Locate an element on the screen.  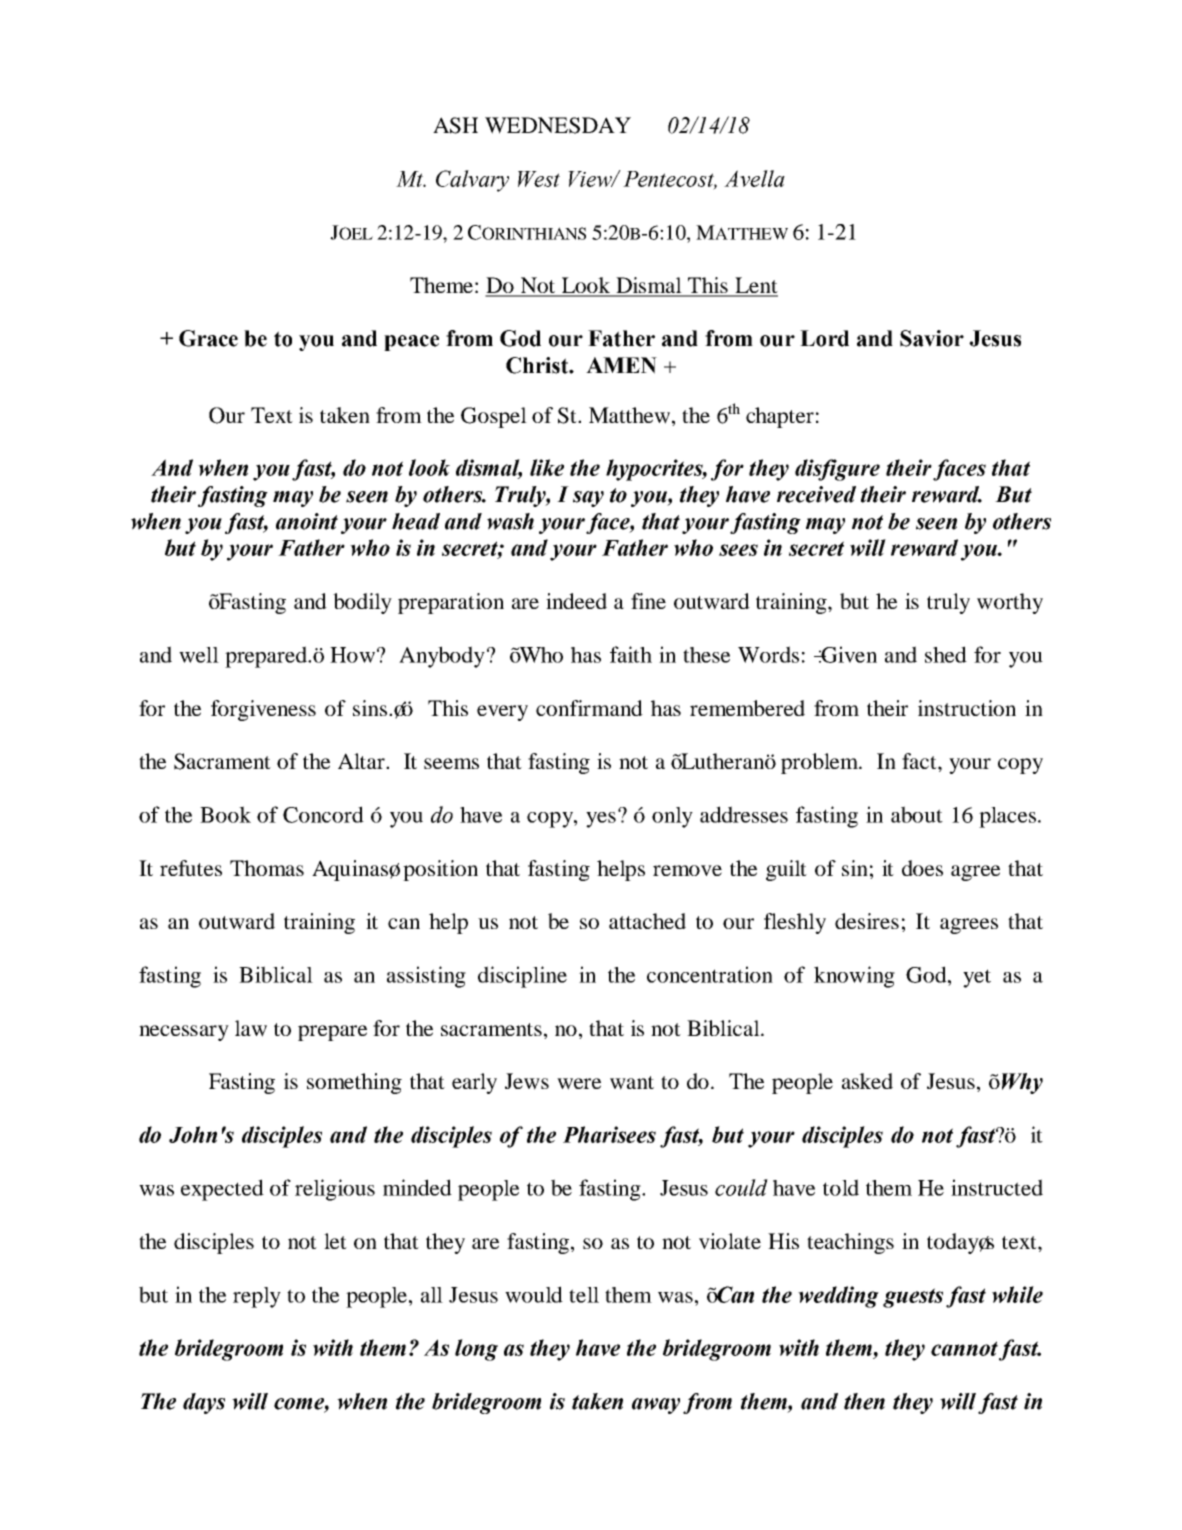
Calvary is located at coordinates (472, 181).
